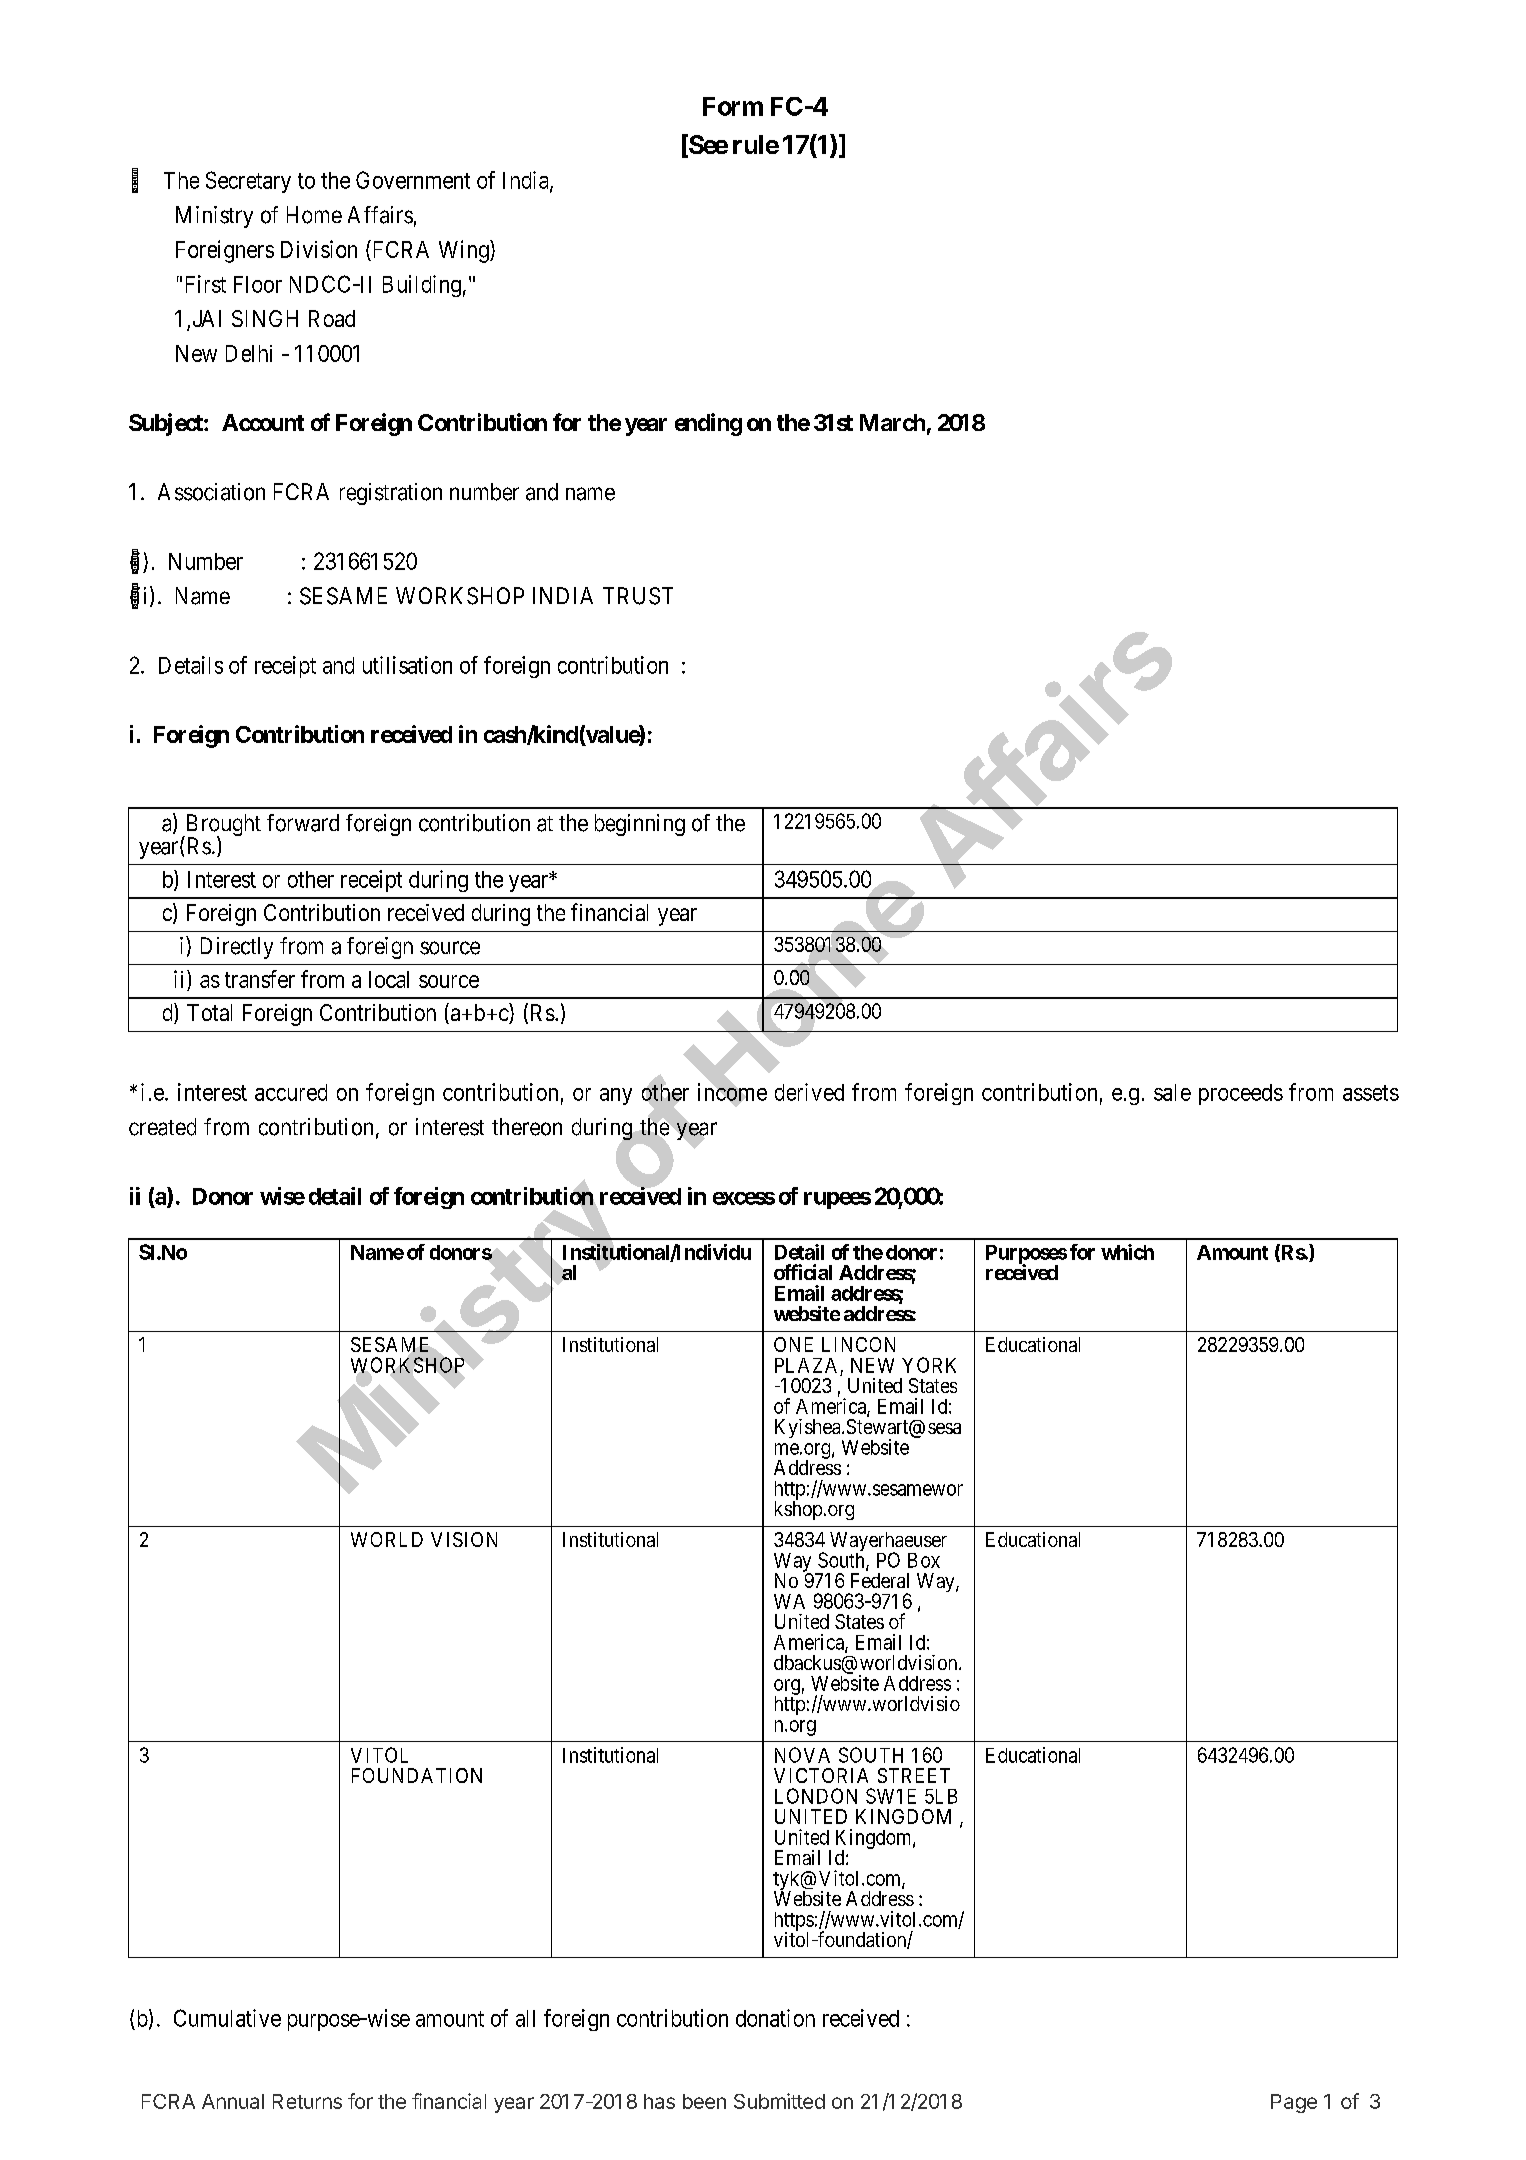 The image size is (1526, 2160). I want to click on forward, so click(303, 823).
